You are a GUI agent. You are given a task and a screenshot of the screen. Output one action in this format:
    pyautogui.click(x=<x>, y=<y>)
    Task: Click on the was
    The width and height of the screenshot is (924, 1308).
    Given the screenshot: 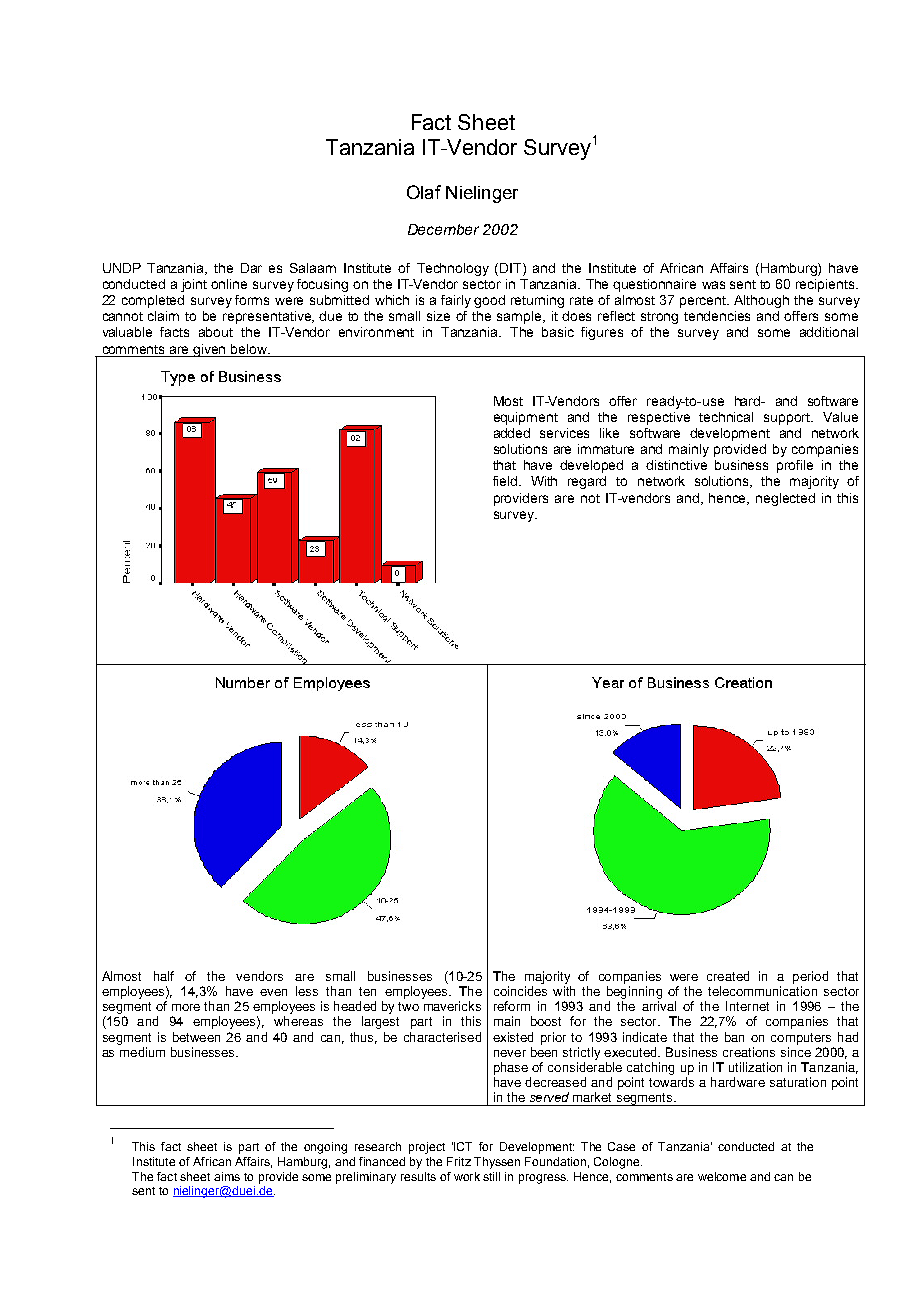 What is the action you would take?
    pyautogui.click(x=713, y=285)
